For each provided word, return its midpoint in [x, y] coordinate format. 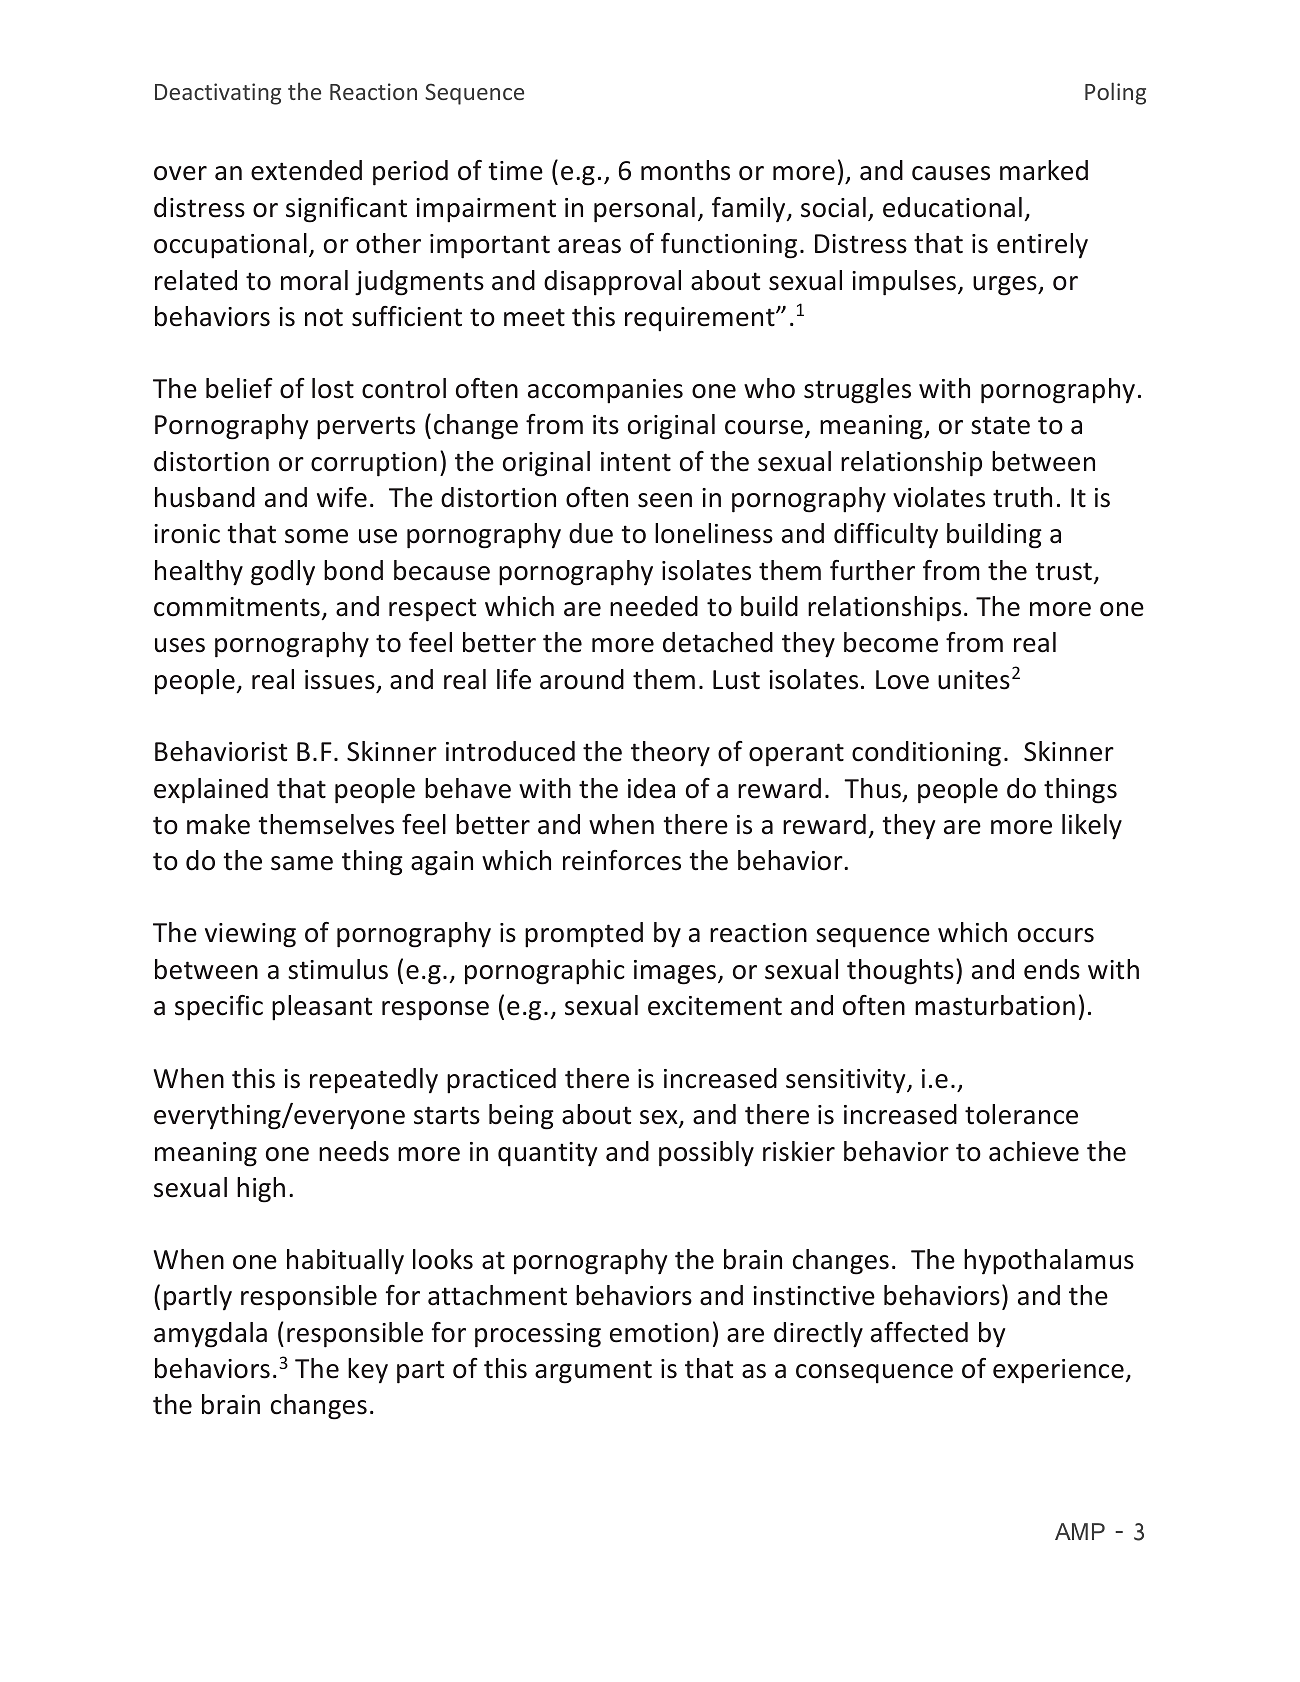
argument [593, 1372]
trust [1063, 571]
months [685, 170]
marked [1044, 170]
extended [306, 170]
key [368, 1370]
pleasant [322, 1008]
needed [654, 606]
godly [283, 573]
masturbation [995, 1005]
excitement [715, 1006]
